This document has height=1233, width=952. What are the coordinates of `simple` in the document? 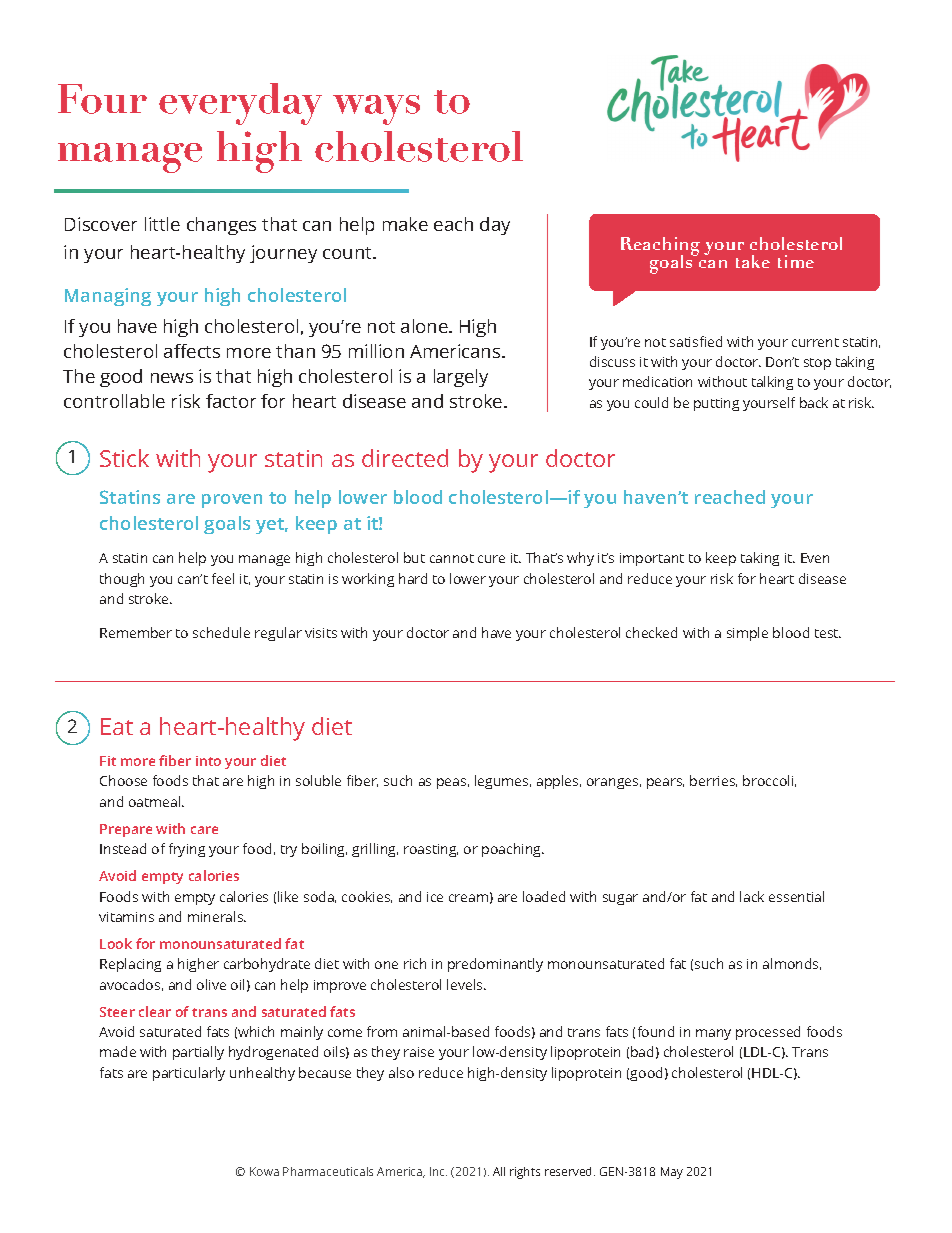 It's located at (747, 634).
